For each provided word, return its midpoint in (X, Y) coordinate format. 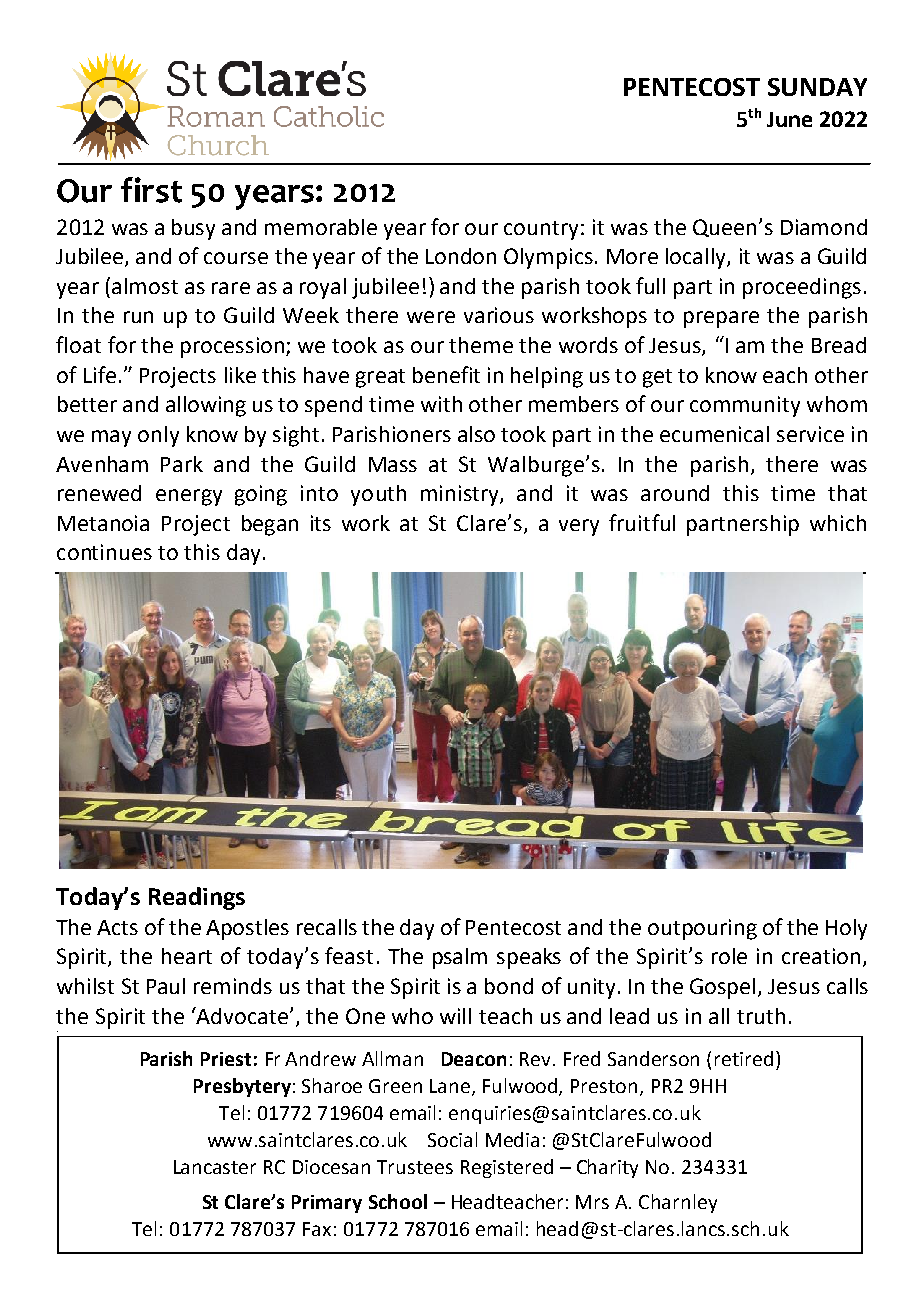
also (476, 434)
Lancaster (215, 1167)
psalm (460, 958)
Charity (607, 1168)
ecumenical (714, 434)
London (461, 256)
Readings (197, 898)
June (789, 119)
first (151, 190)
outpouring (702, 929)
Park (182, 464)
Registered (507, 1168)
